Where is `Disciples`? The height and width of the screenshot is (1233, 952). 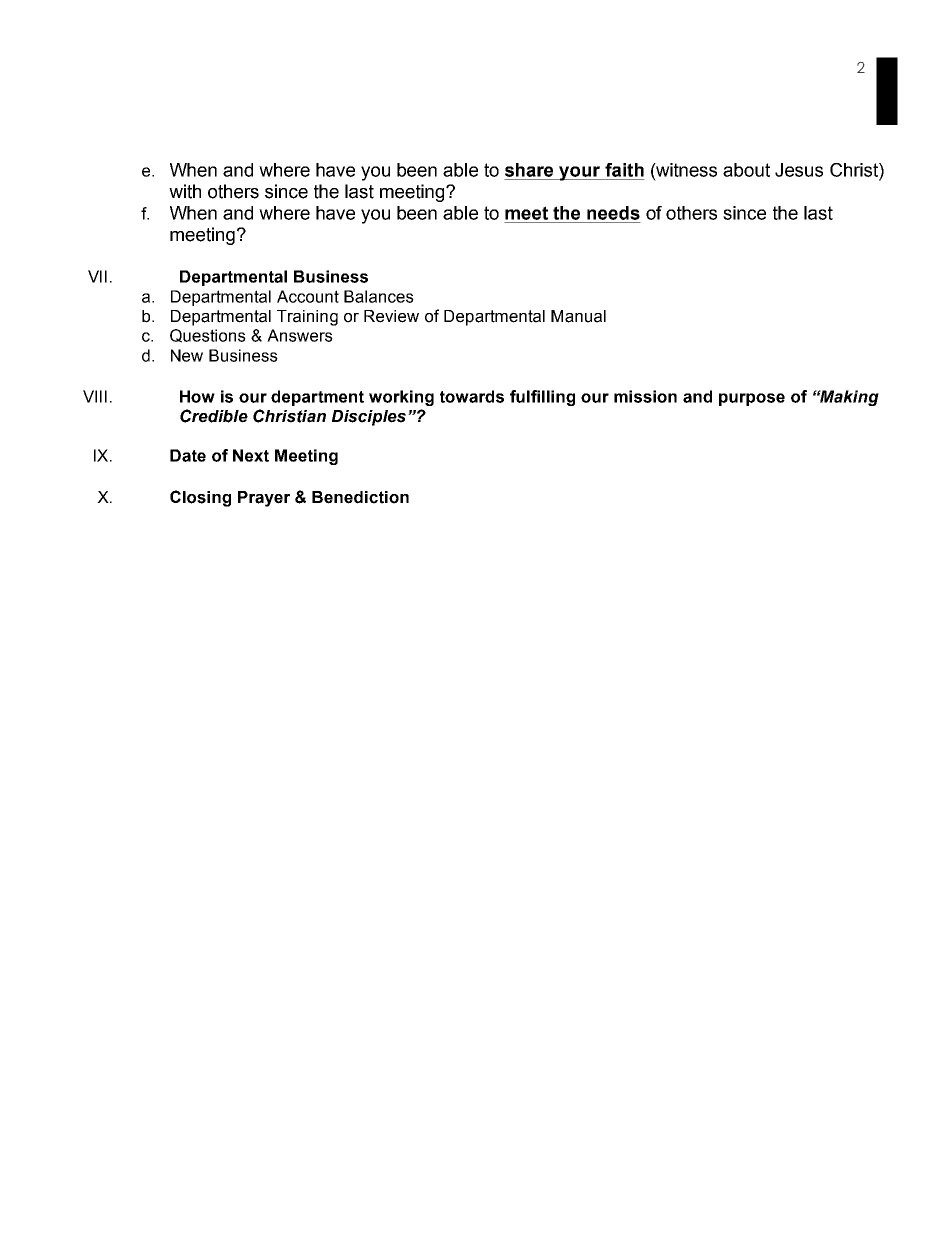 Disciples is located at coordinates (369, 418).
